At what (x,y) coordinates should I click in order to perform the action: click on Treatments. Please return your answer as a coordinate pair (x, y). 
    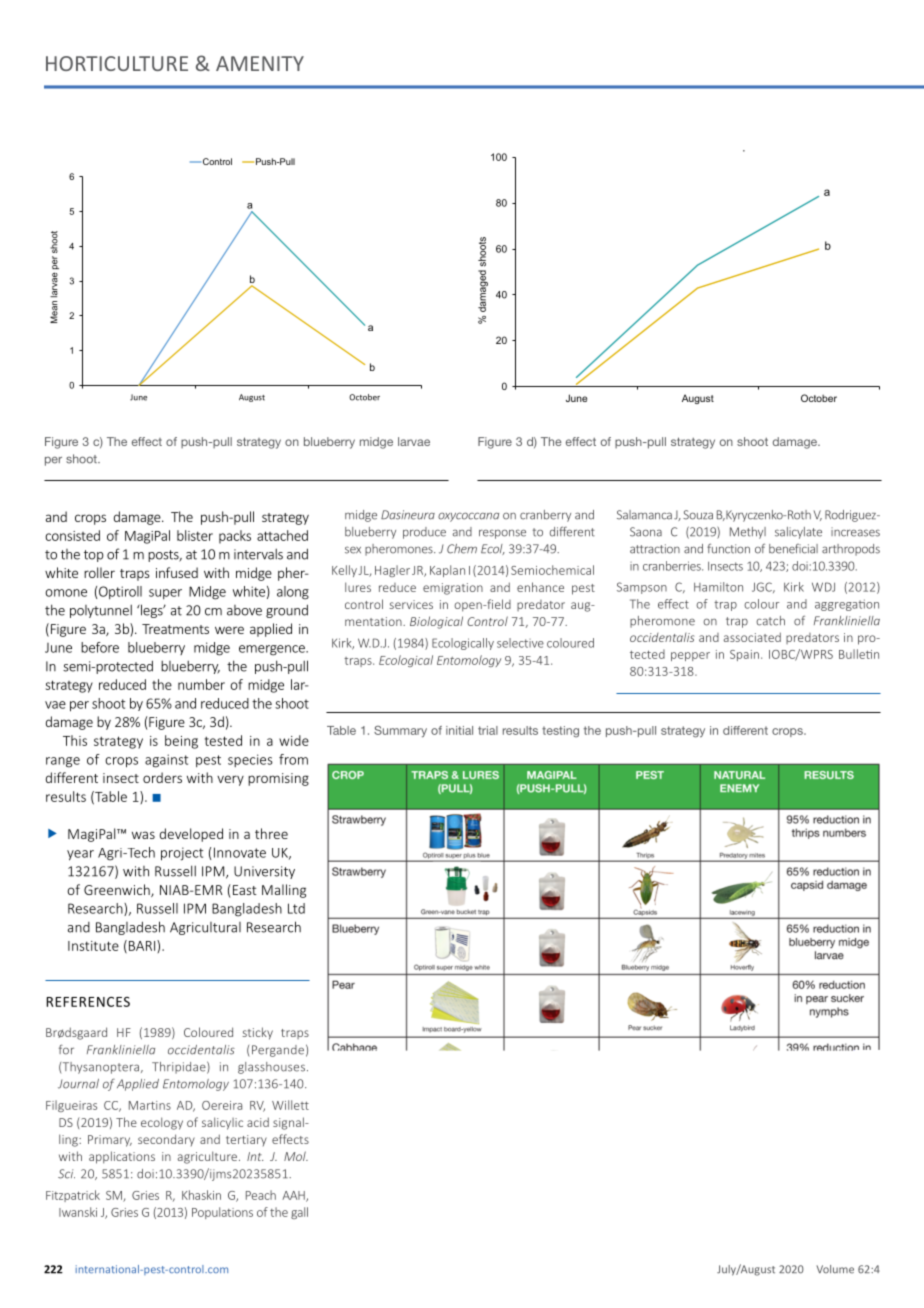
    Looking at the image, I should click on (175, 629).
